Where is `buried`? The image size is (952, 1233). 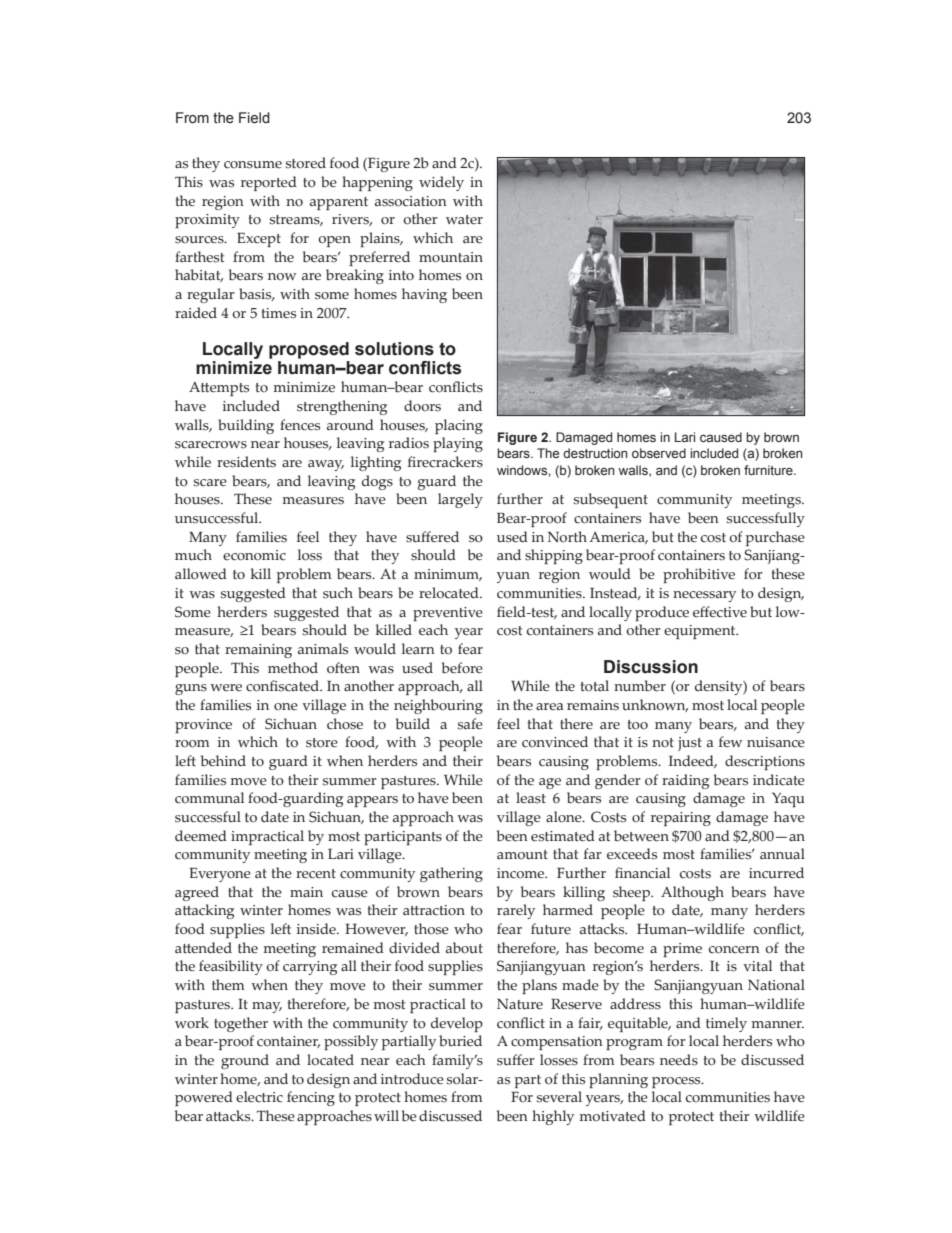 buried is located at coordinates (460, 1041).
